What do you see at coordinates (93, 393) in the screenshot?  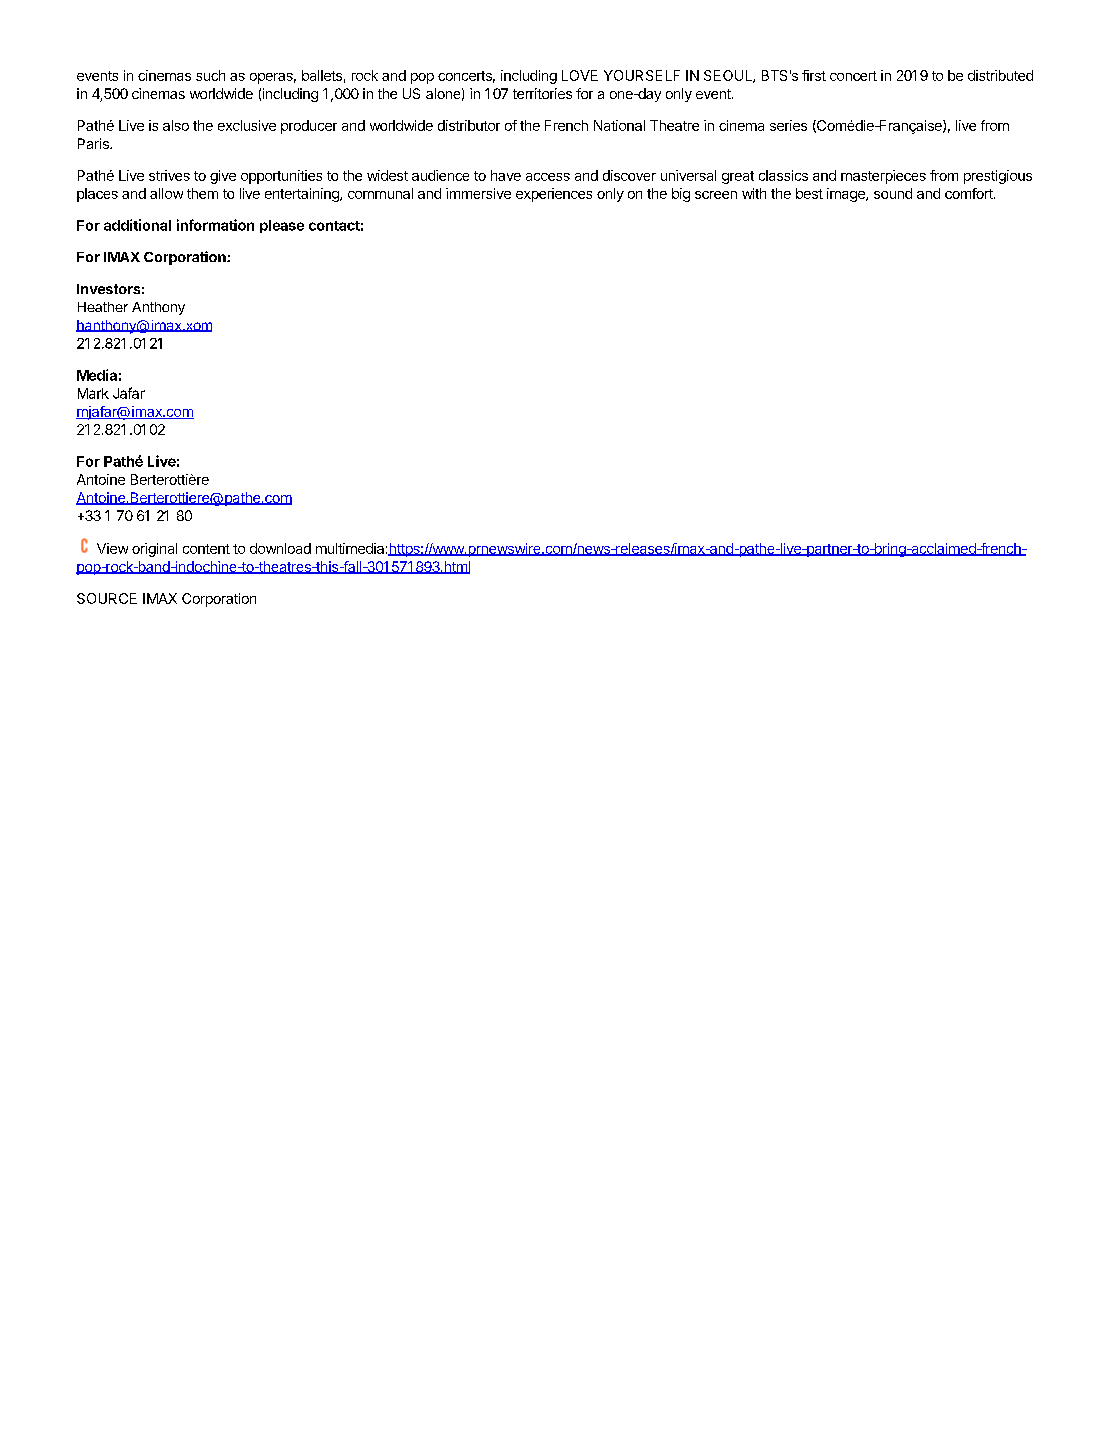 I see `Mark` at bounding box center [93, 393].
